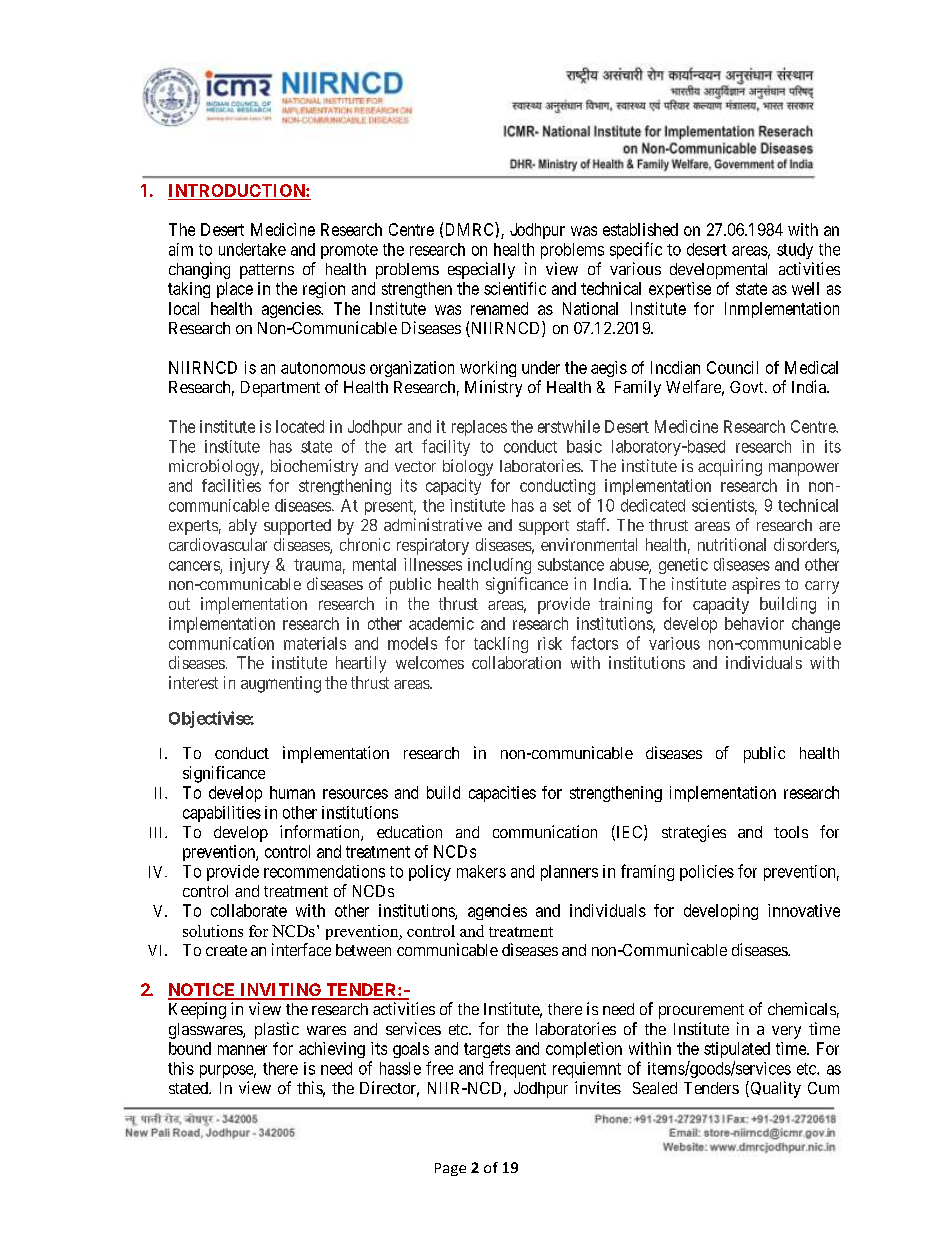 The height and width of the image is (1233, 952). What do you see at coordinates (446, 447) in the image?
I see `facility` at bounding box center [446, 447].
